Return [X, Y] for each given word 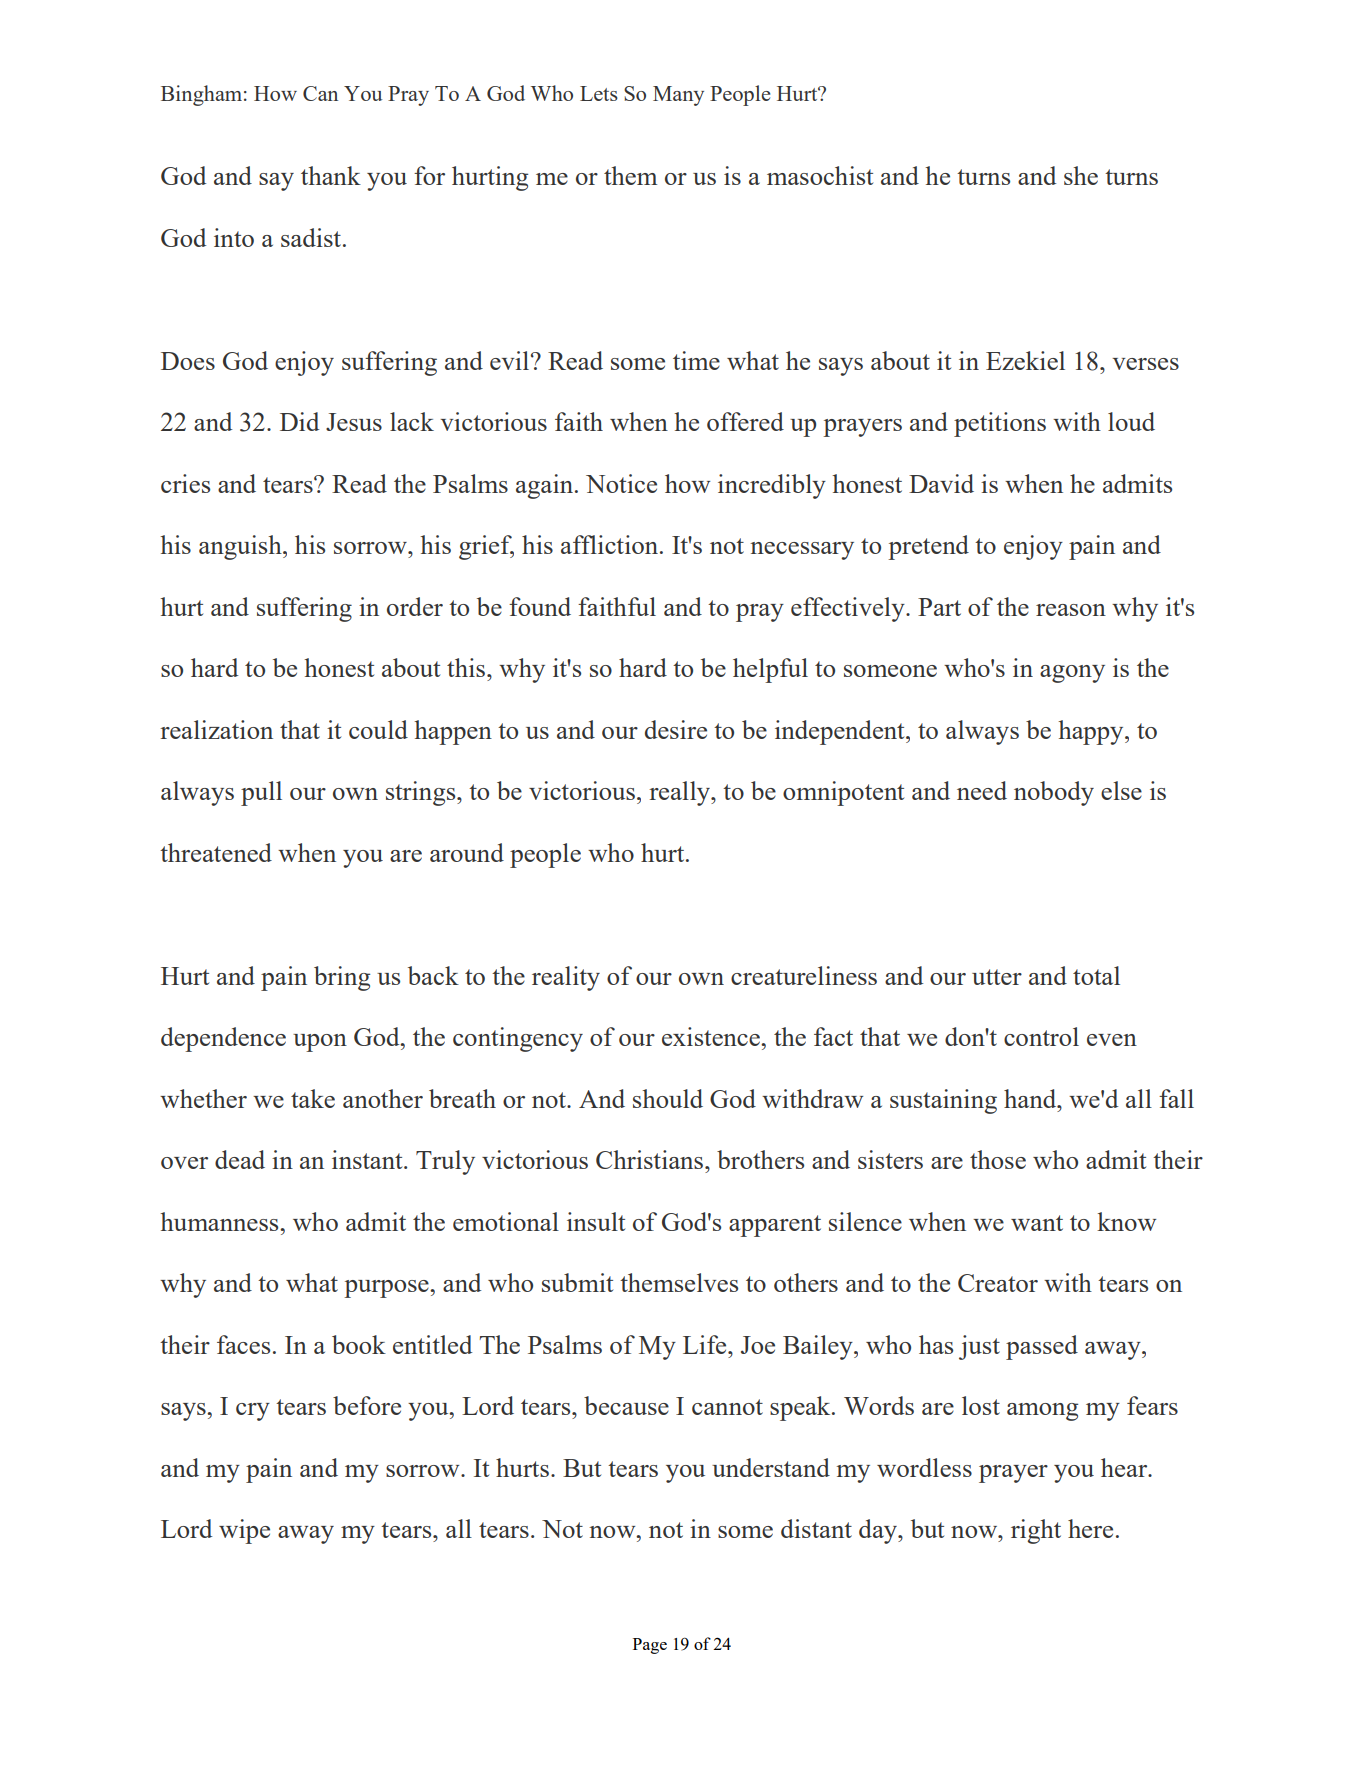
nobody [1054, 793]
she [1081, 175]
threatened [216, 852]
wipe [244, 1531]
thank [331, 175]
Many [678, 96]
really [681, 793]
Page [650, 1646]
